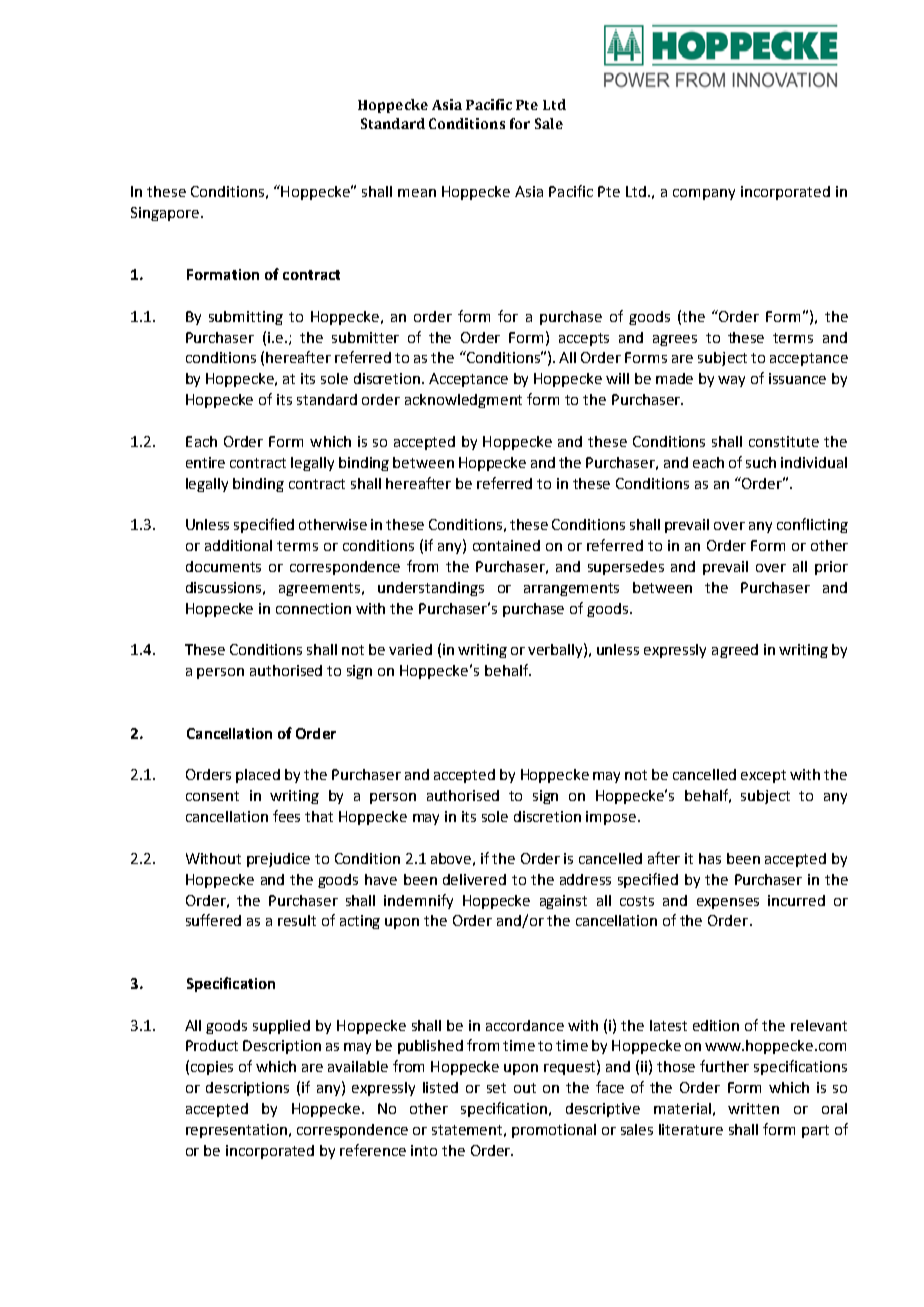 The height and width of the page is (1307, 924). What do you see at coordinates (212, 1068) in the page?
I see `copies` at bounding box center [212, 1068].
